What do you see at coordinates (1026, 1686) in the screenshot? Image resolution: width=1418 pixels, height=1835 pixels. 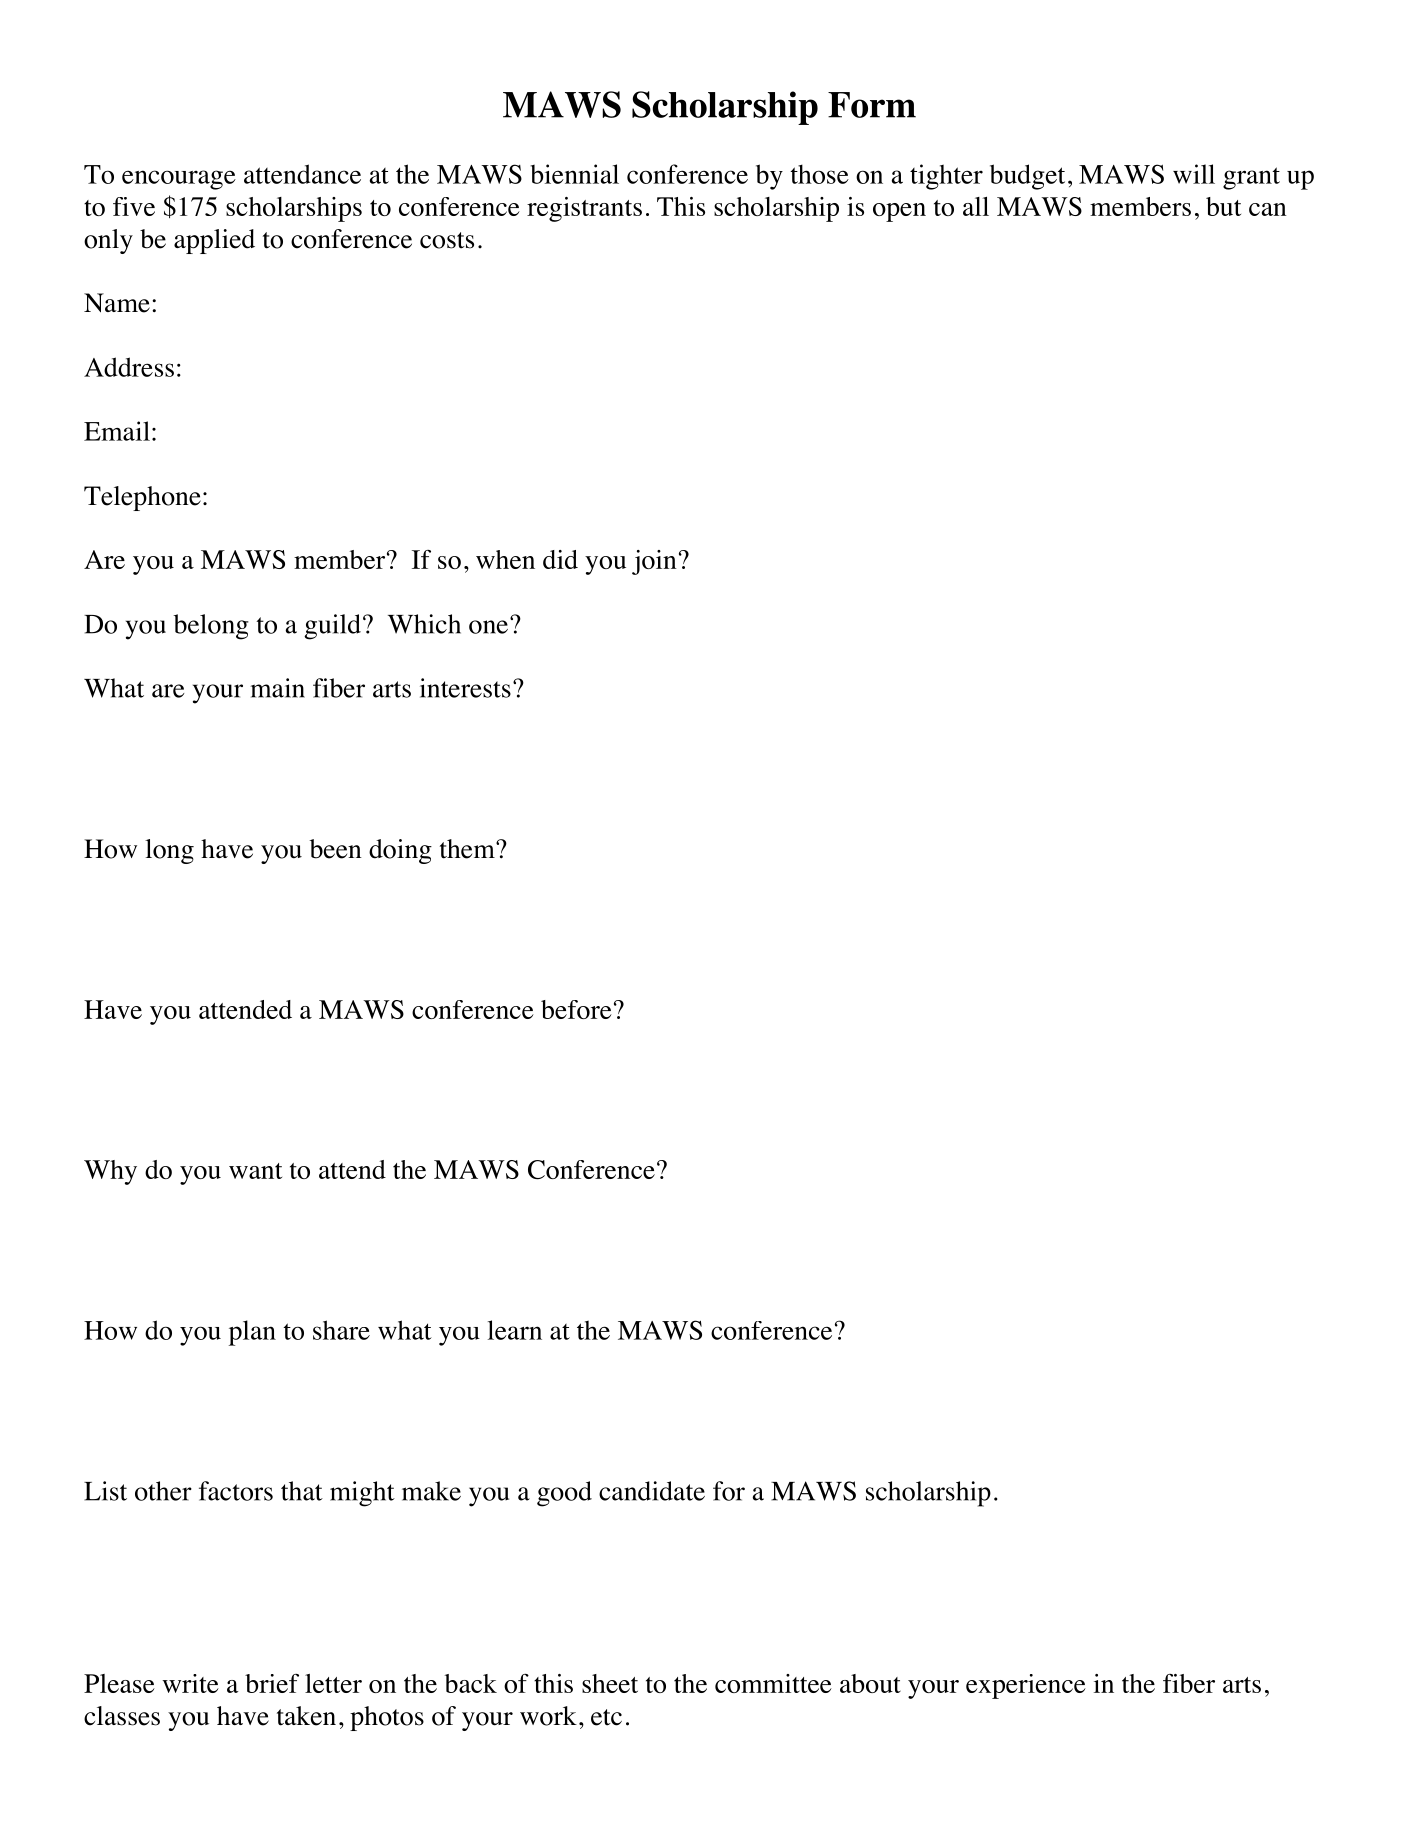 I see `experience` at bounding box center [1026, 1686].
